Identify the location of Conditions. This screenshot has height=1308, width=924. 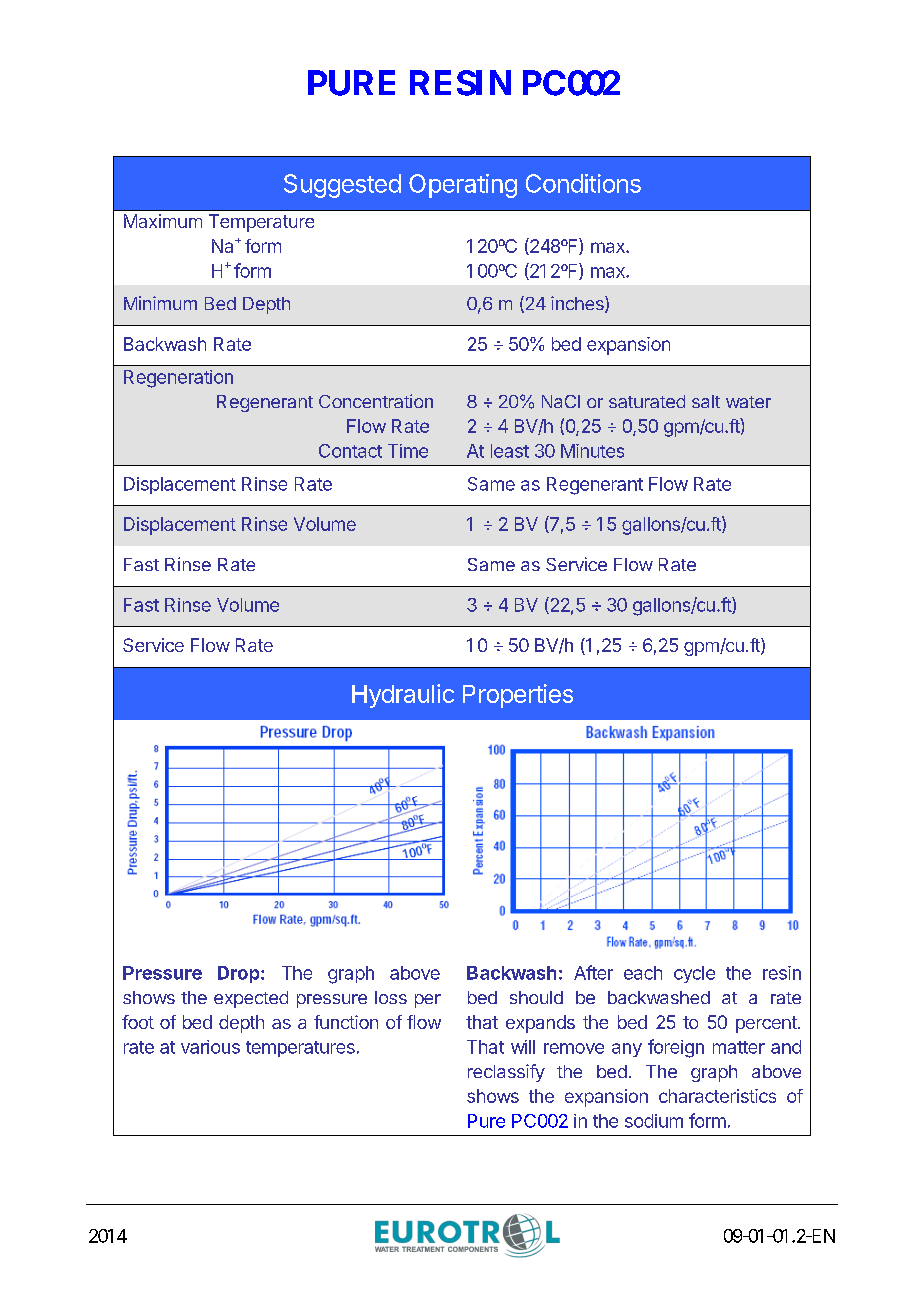
(583, 183).
